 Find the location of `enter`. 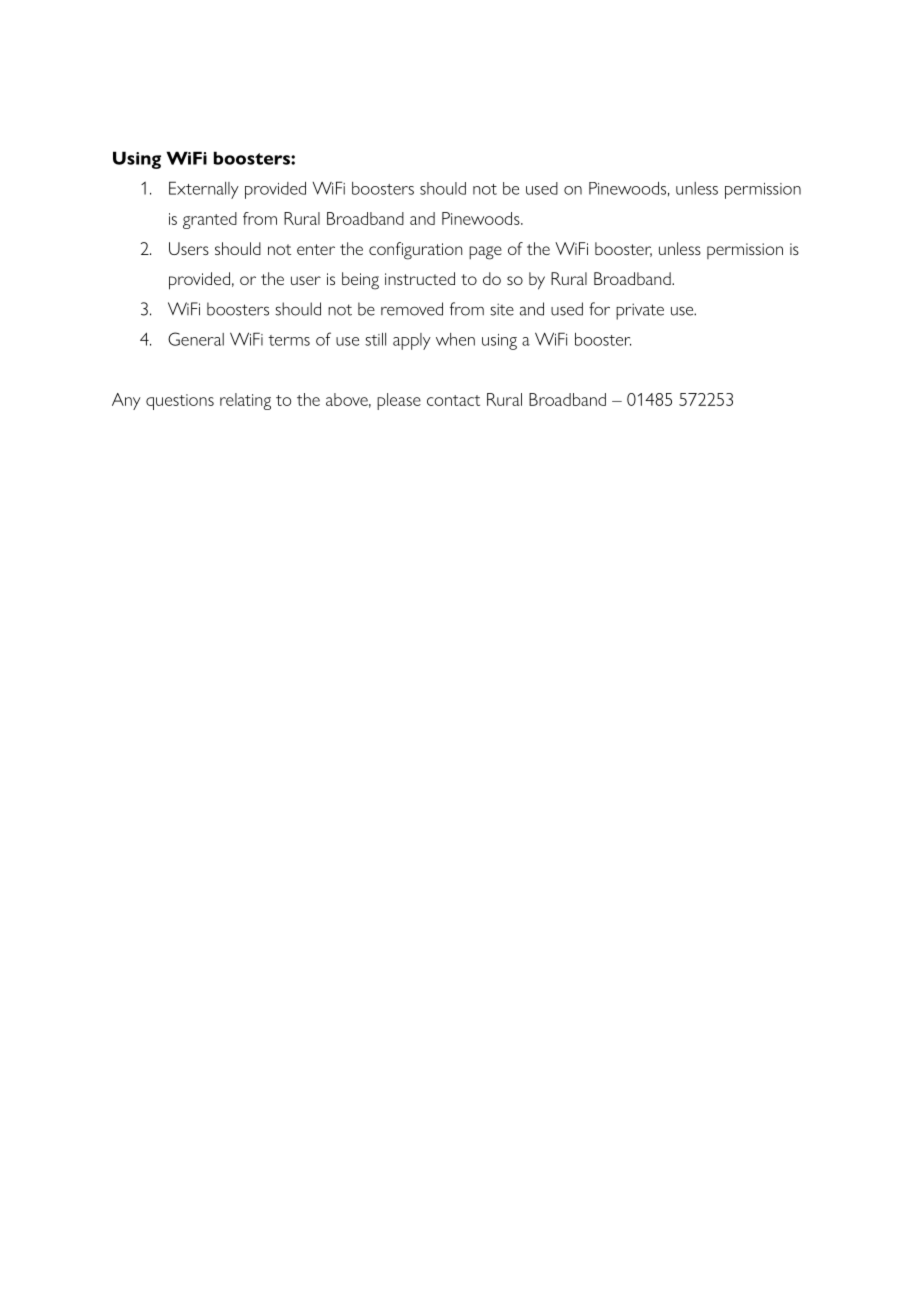

enter is located at coordinates (316, 249).
